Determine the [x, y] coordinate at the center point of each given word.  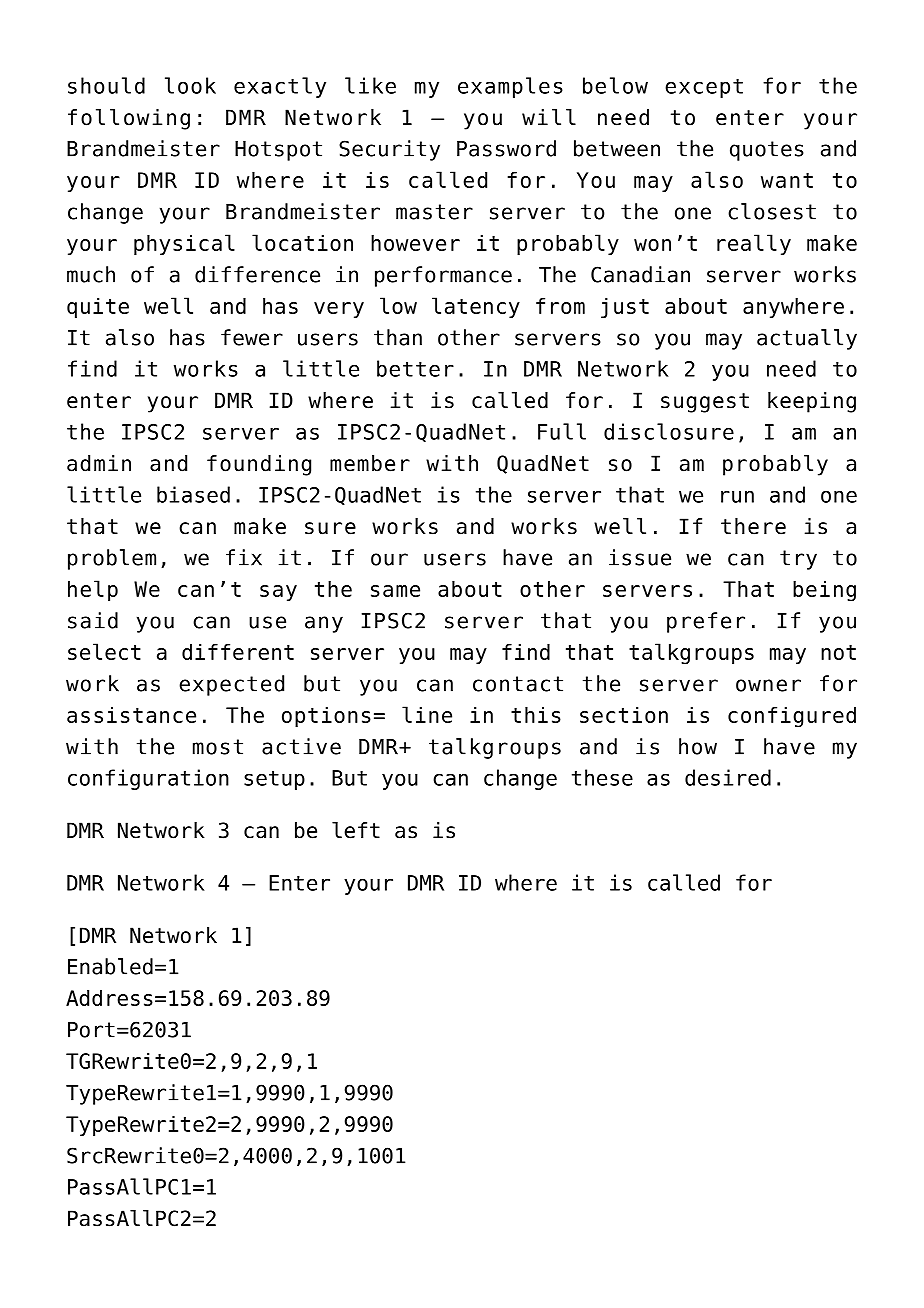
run [737, 496]
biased [193, 494]
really [754, 244]
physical [184, 244]
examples [510, 87]
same [395, 591]
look [190, 85]
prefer [706, 622]
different [238, 652]
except [704, 88]
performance [443, 276]
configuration [148, 779]
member [370, 463]
